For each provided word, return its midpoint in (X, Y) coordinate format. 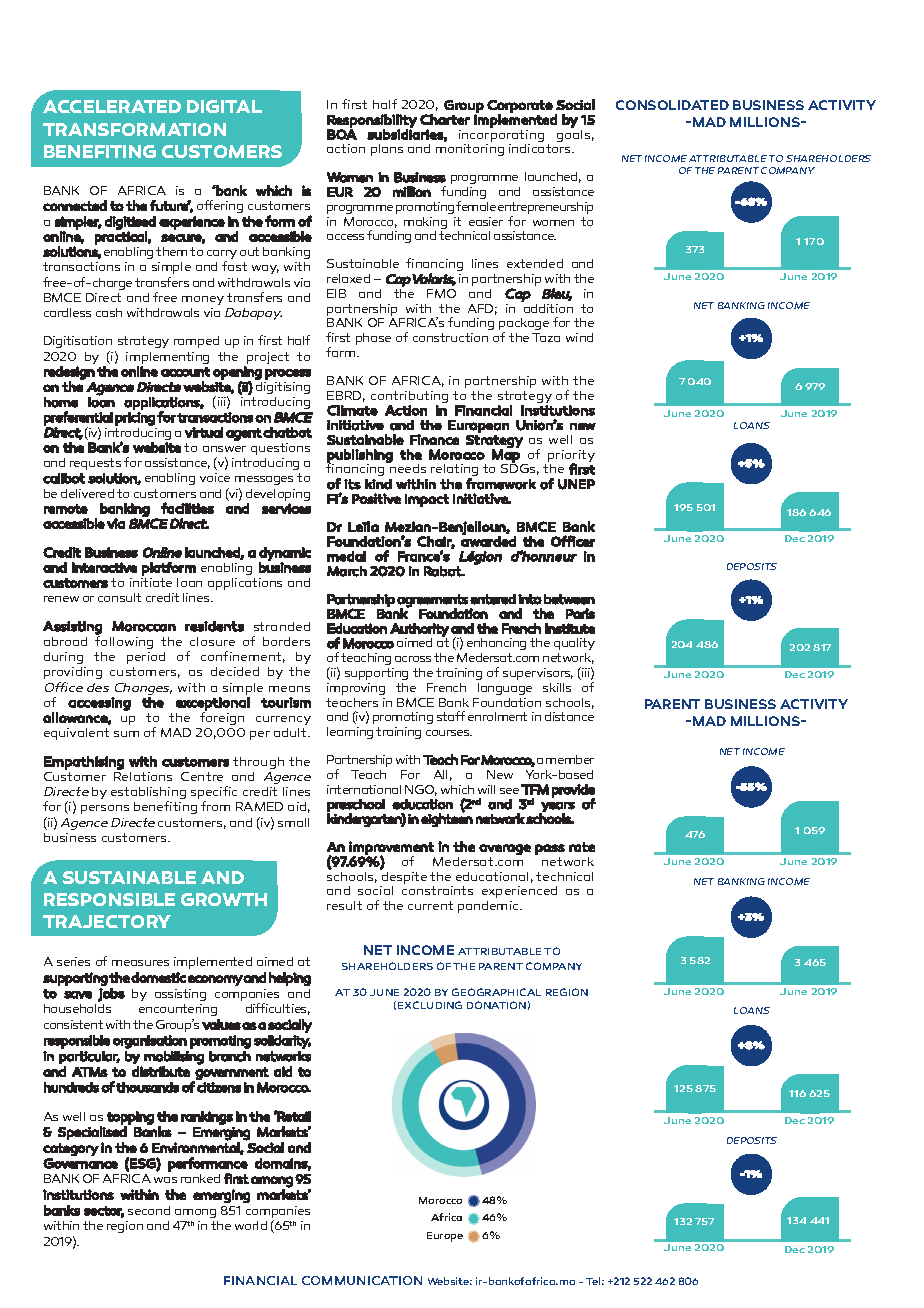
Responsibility (372, 122)
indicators (541, 148)
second (149, 1210)
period (146, 658)
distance (569, 716)
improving (356, 689)
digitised (130, 224)
